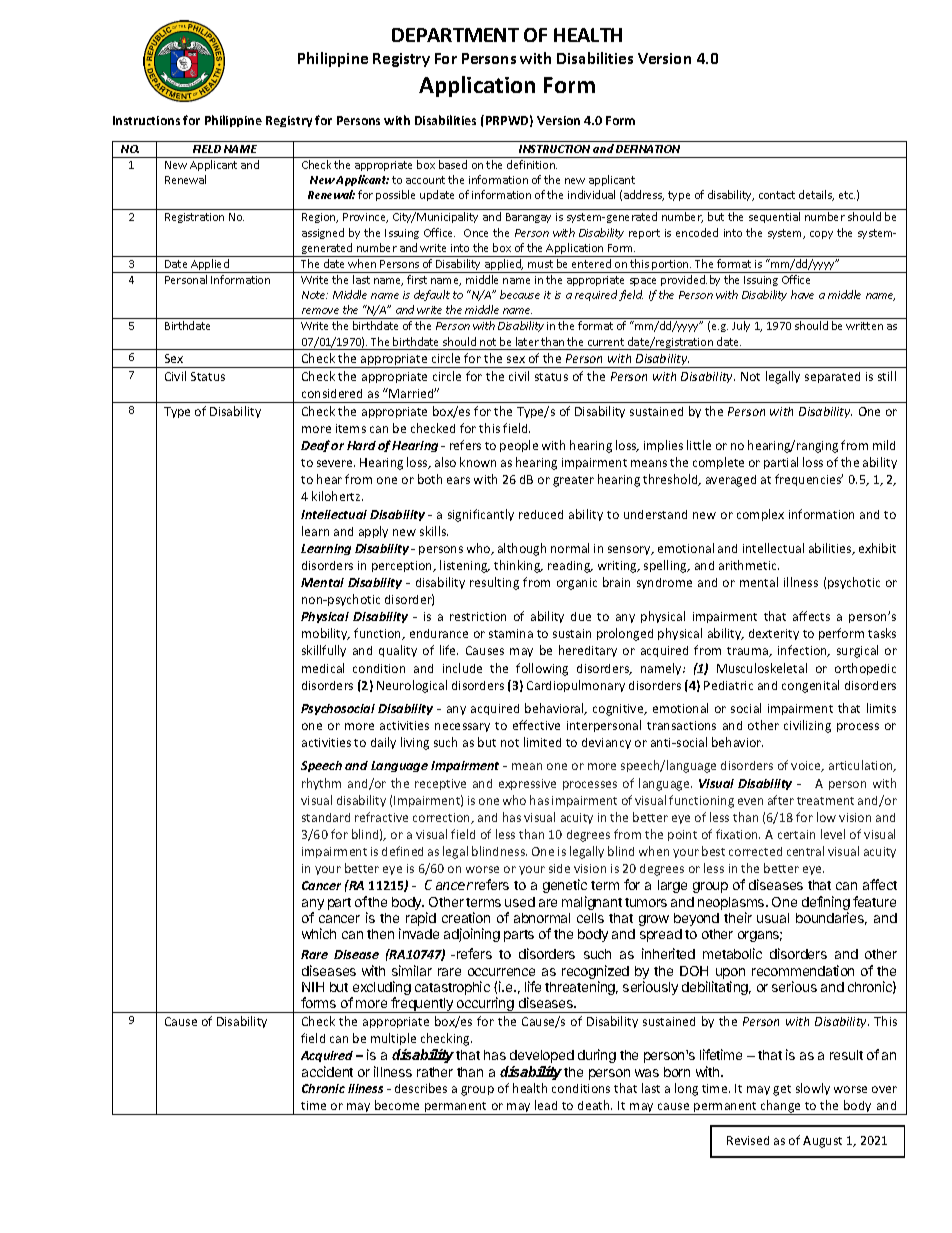 This screenshot has width=952, height=1233. What do you see at coordinates (398, 651) in the screenshot?
I see `quality` at bounding box center [398, 651].
